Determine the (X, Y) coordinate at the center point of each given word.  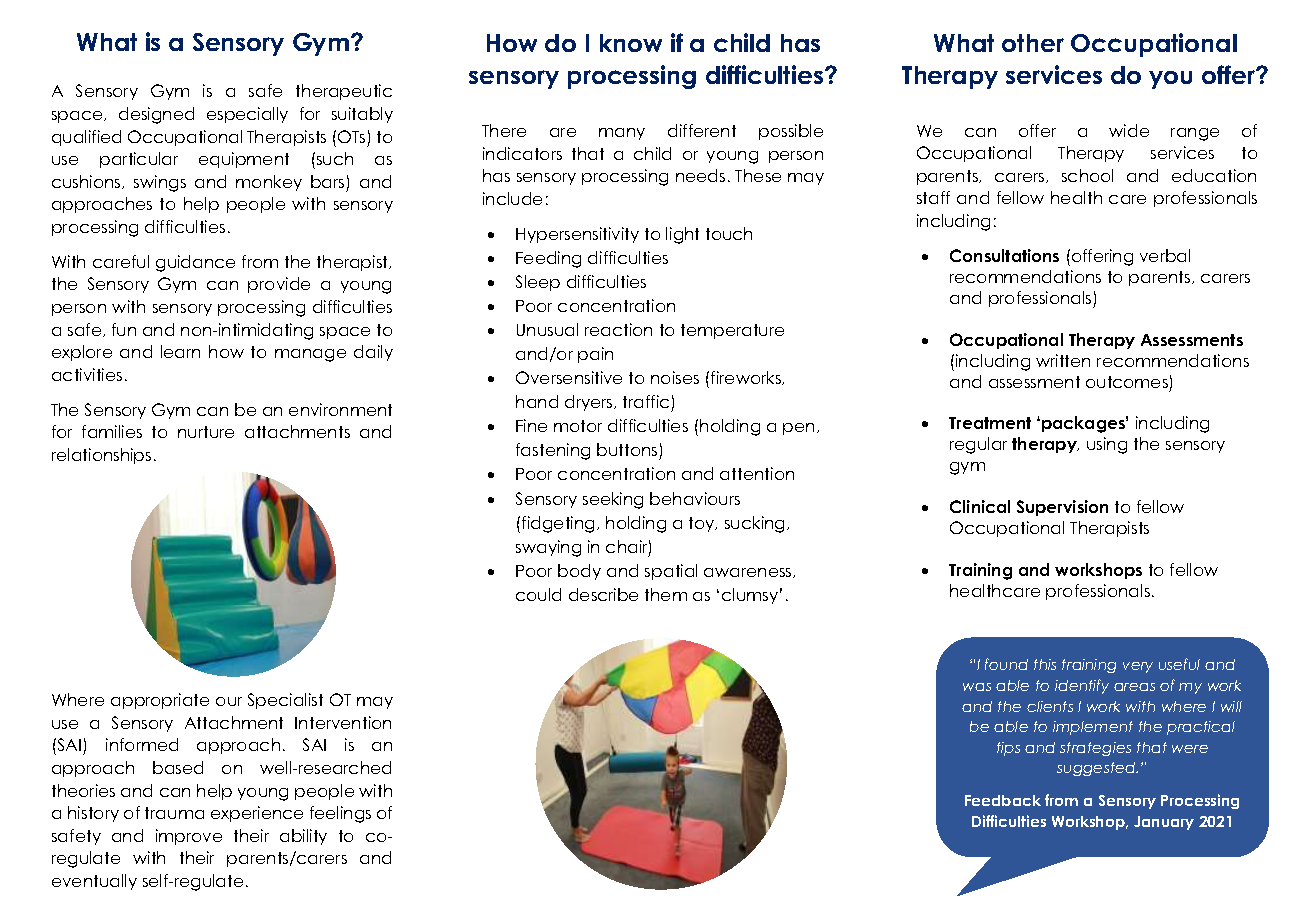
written (1063, 360)
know (631, 43)
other (1033, 43)
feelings (340, 814)
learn (180, 351)
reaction (618, 329)
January (1164, 823)
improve (189, 837)
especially (247, 115)
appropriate (160, 701)
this (1045, 664)
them (666, 594)
